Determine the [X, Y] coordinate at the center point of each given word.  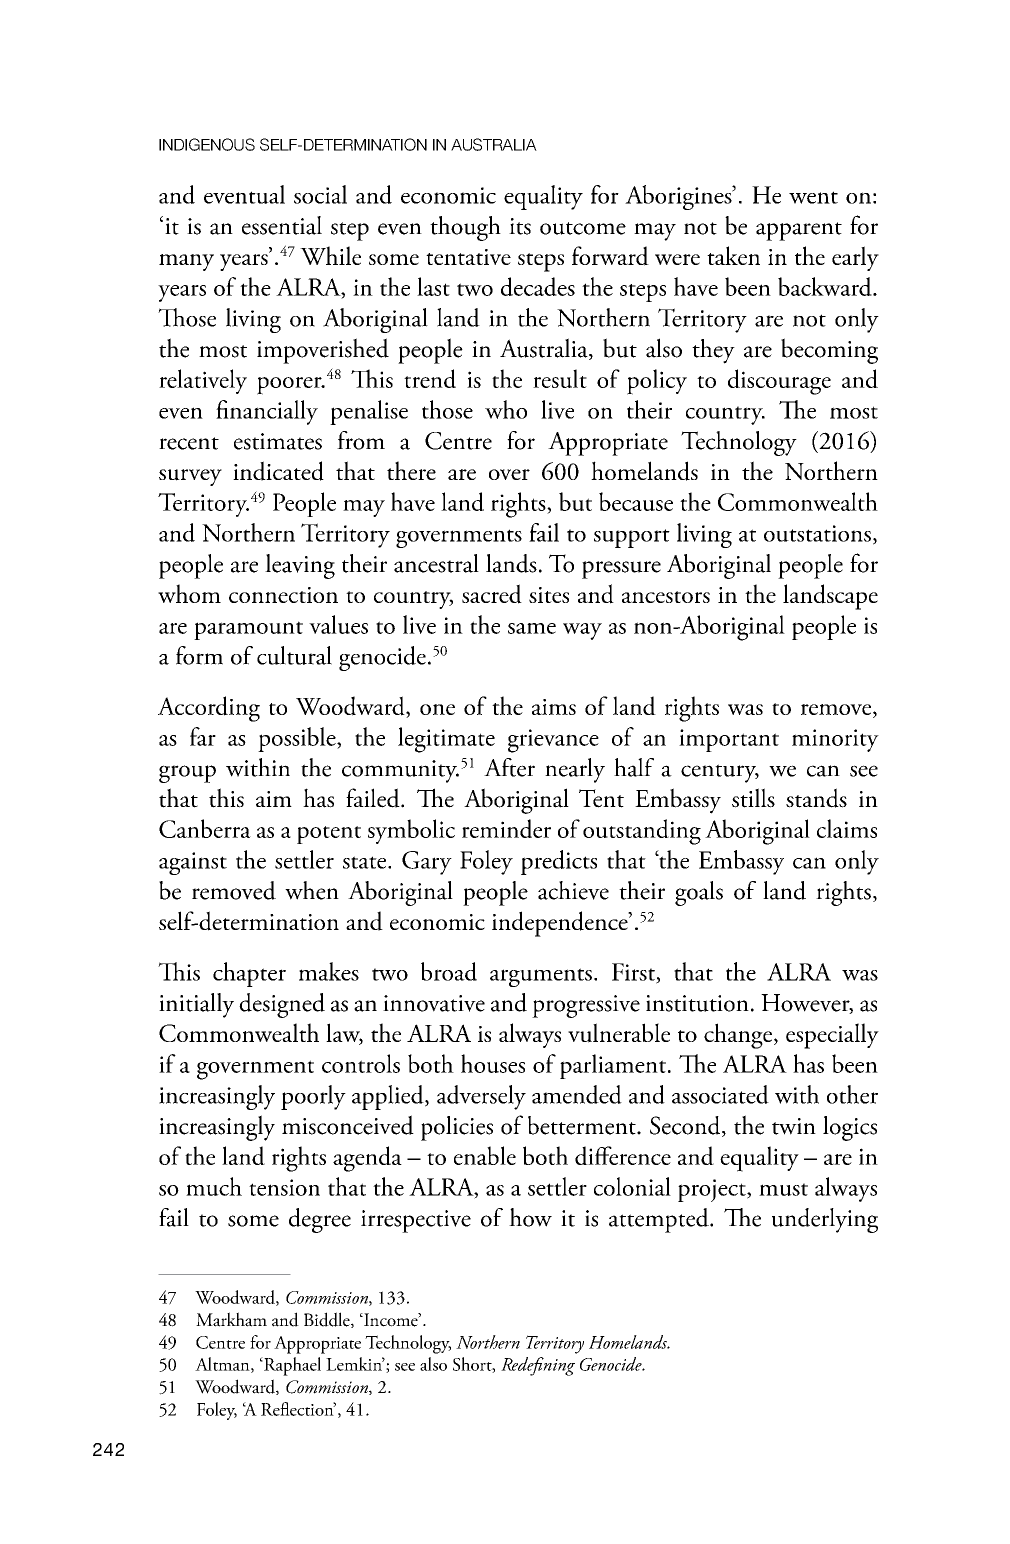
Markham [231, 1319]
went [813, 197]
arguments [541, 977]
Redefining [538, 1366]
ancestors [666, 597]
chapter [249, 974]
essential [282, 225]
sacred [492, 594]
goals [699, 893]
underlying [825, 1220]
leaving [300, 566]
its [520, 226]
